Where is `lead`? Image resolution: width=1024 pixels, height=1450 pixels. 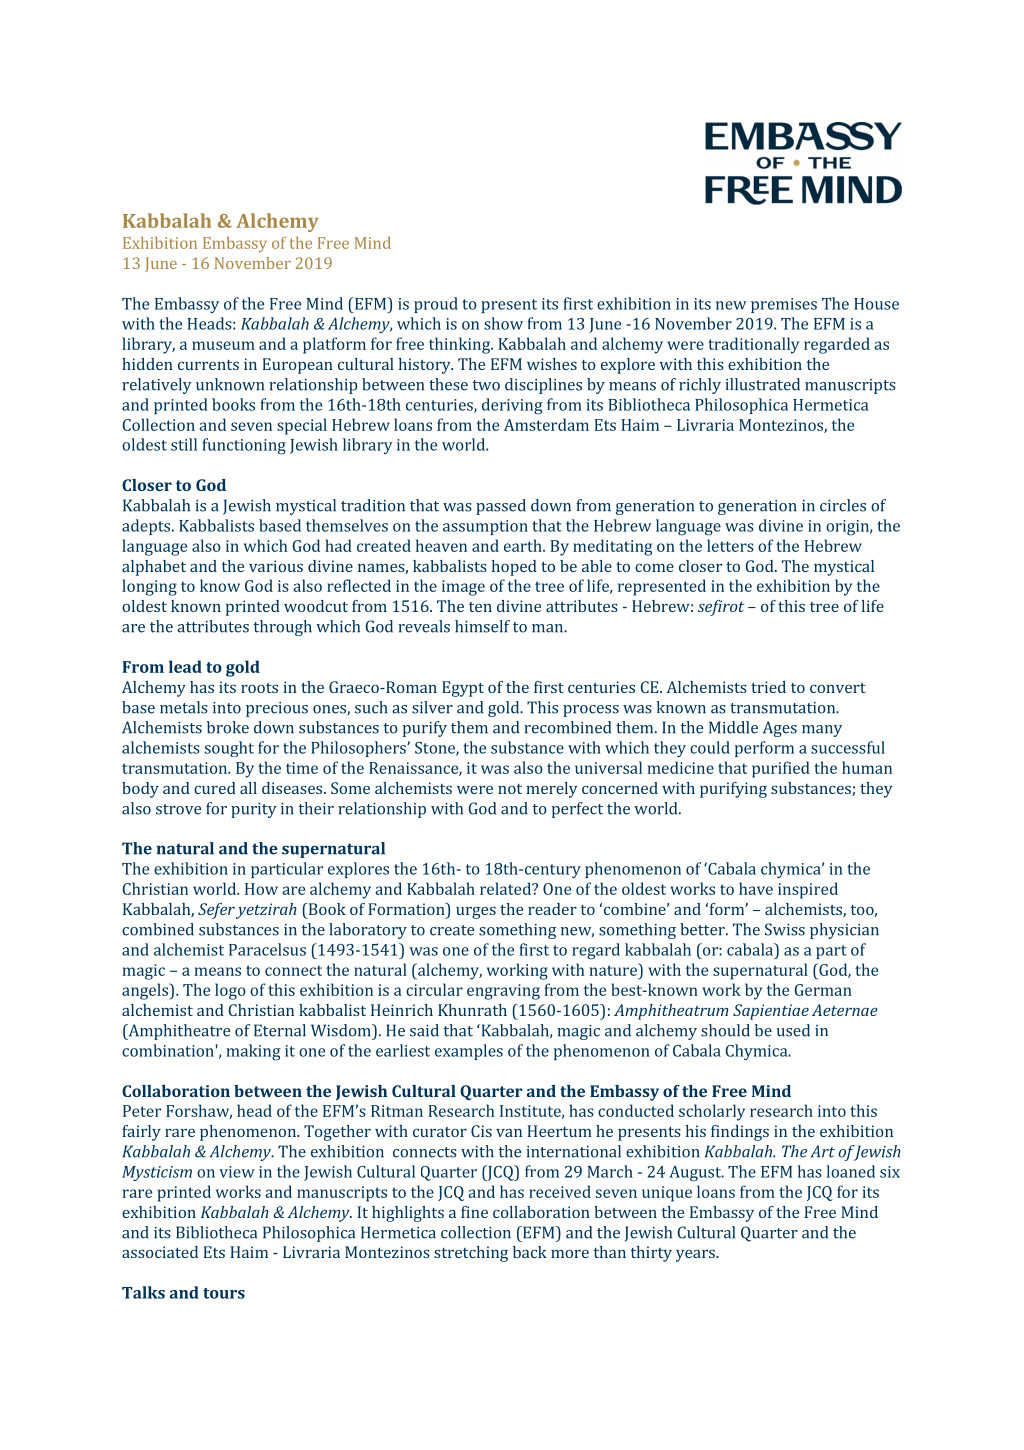 lead is located at coordinates (185, 666).
